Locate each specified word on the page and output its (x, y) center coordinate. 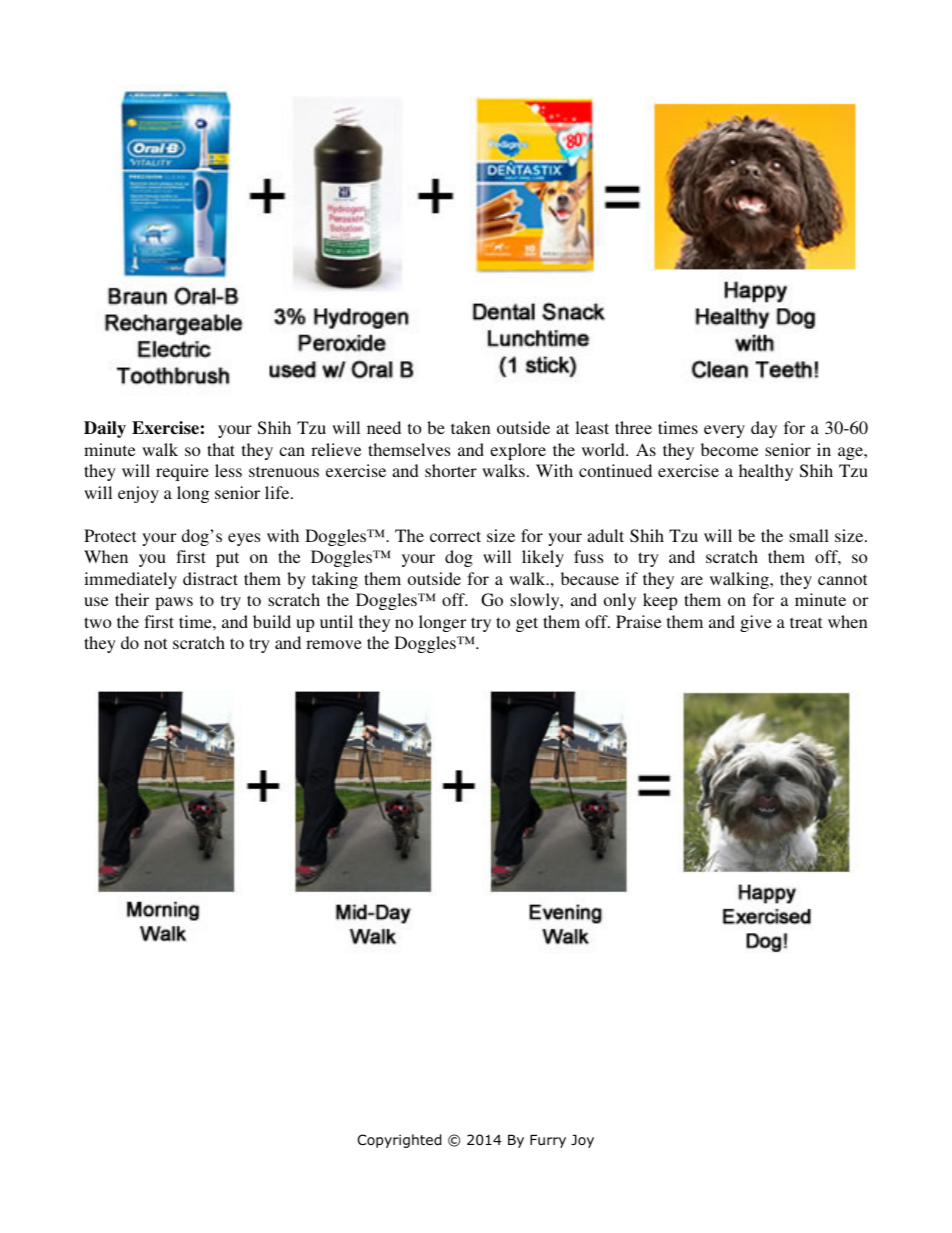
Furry (548, 1141)
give (756, 623)
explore (518, 451)
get (527, 624)
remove (334, 644)
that (221, 449)
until (336, 621)
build (272, 621)
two (98, 622)
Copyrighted (399, 1141)
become (729, 449)
